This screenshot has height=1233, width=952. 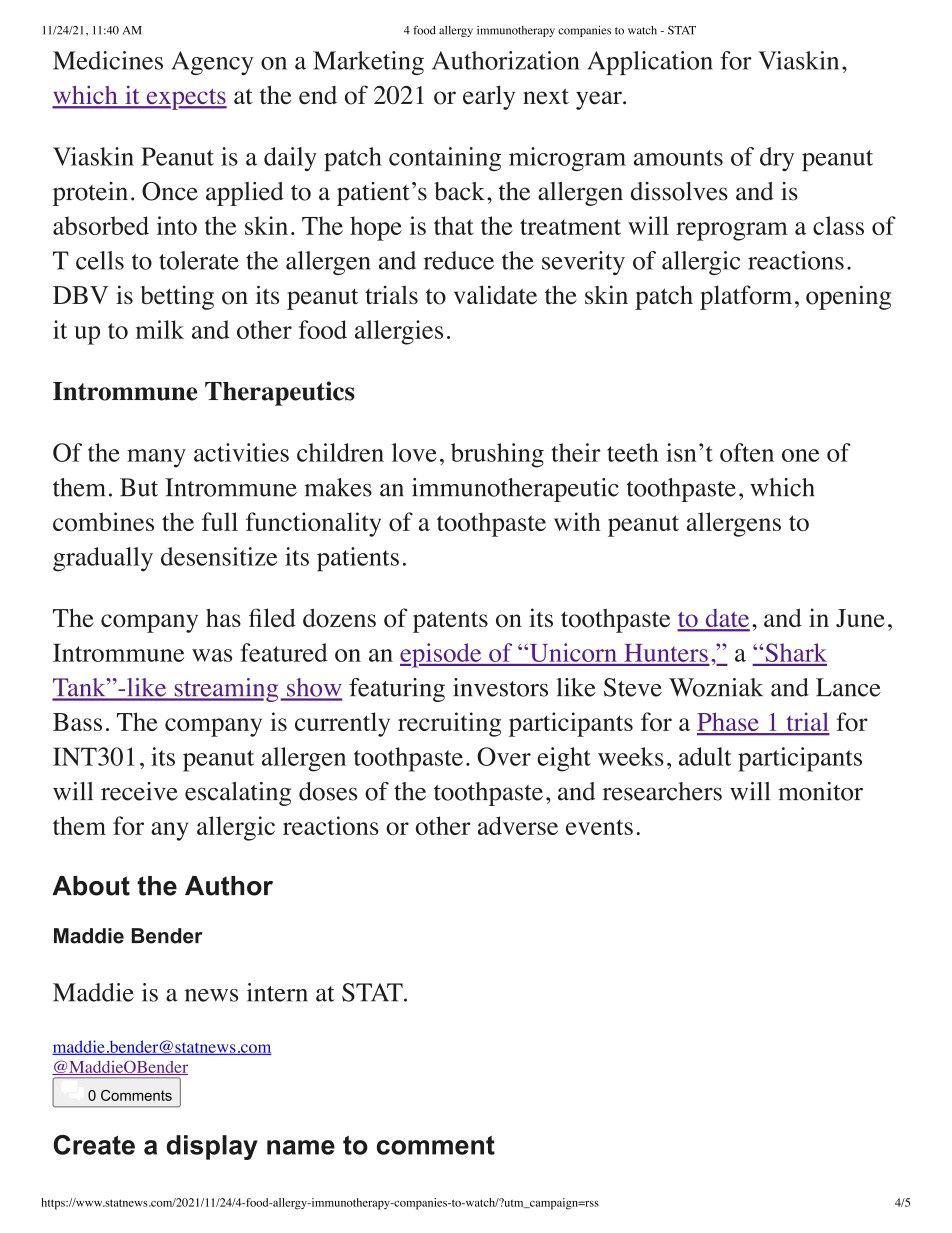 What do you see at coordinates (746, 297) in the screenshot?
I see `platform` at bounding box center [746, 297].
